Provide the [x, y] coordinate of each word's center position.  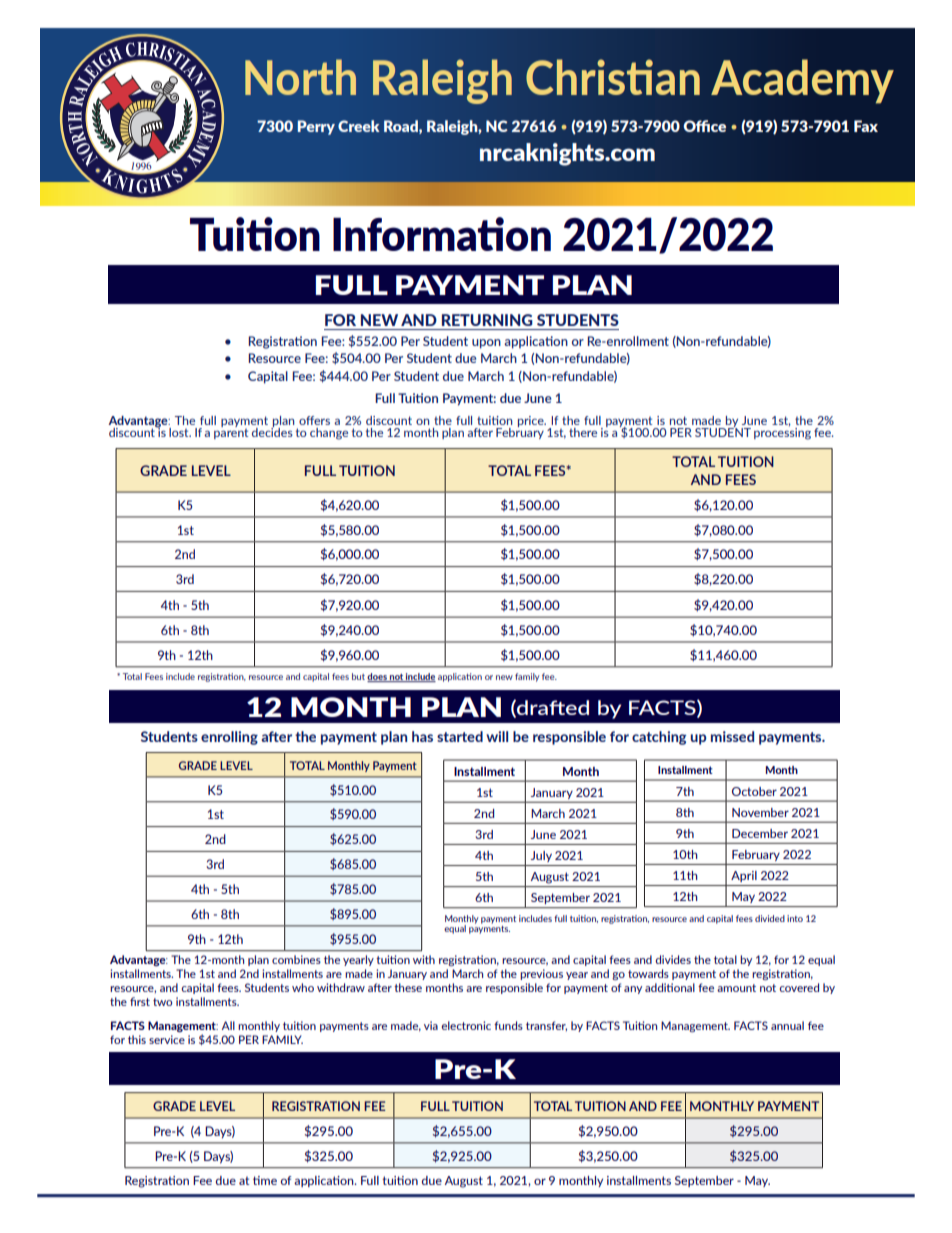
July [541, 856]
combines [296, 959]
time [265, 1180]
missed [732, 736]
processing [782, 433]
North [300, 77]
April [744, 876]
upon [486, 344]
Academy [802, 81]
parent [231, 432]
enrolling [229, 738]
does [378, 677]
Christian [613, 77]
